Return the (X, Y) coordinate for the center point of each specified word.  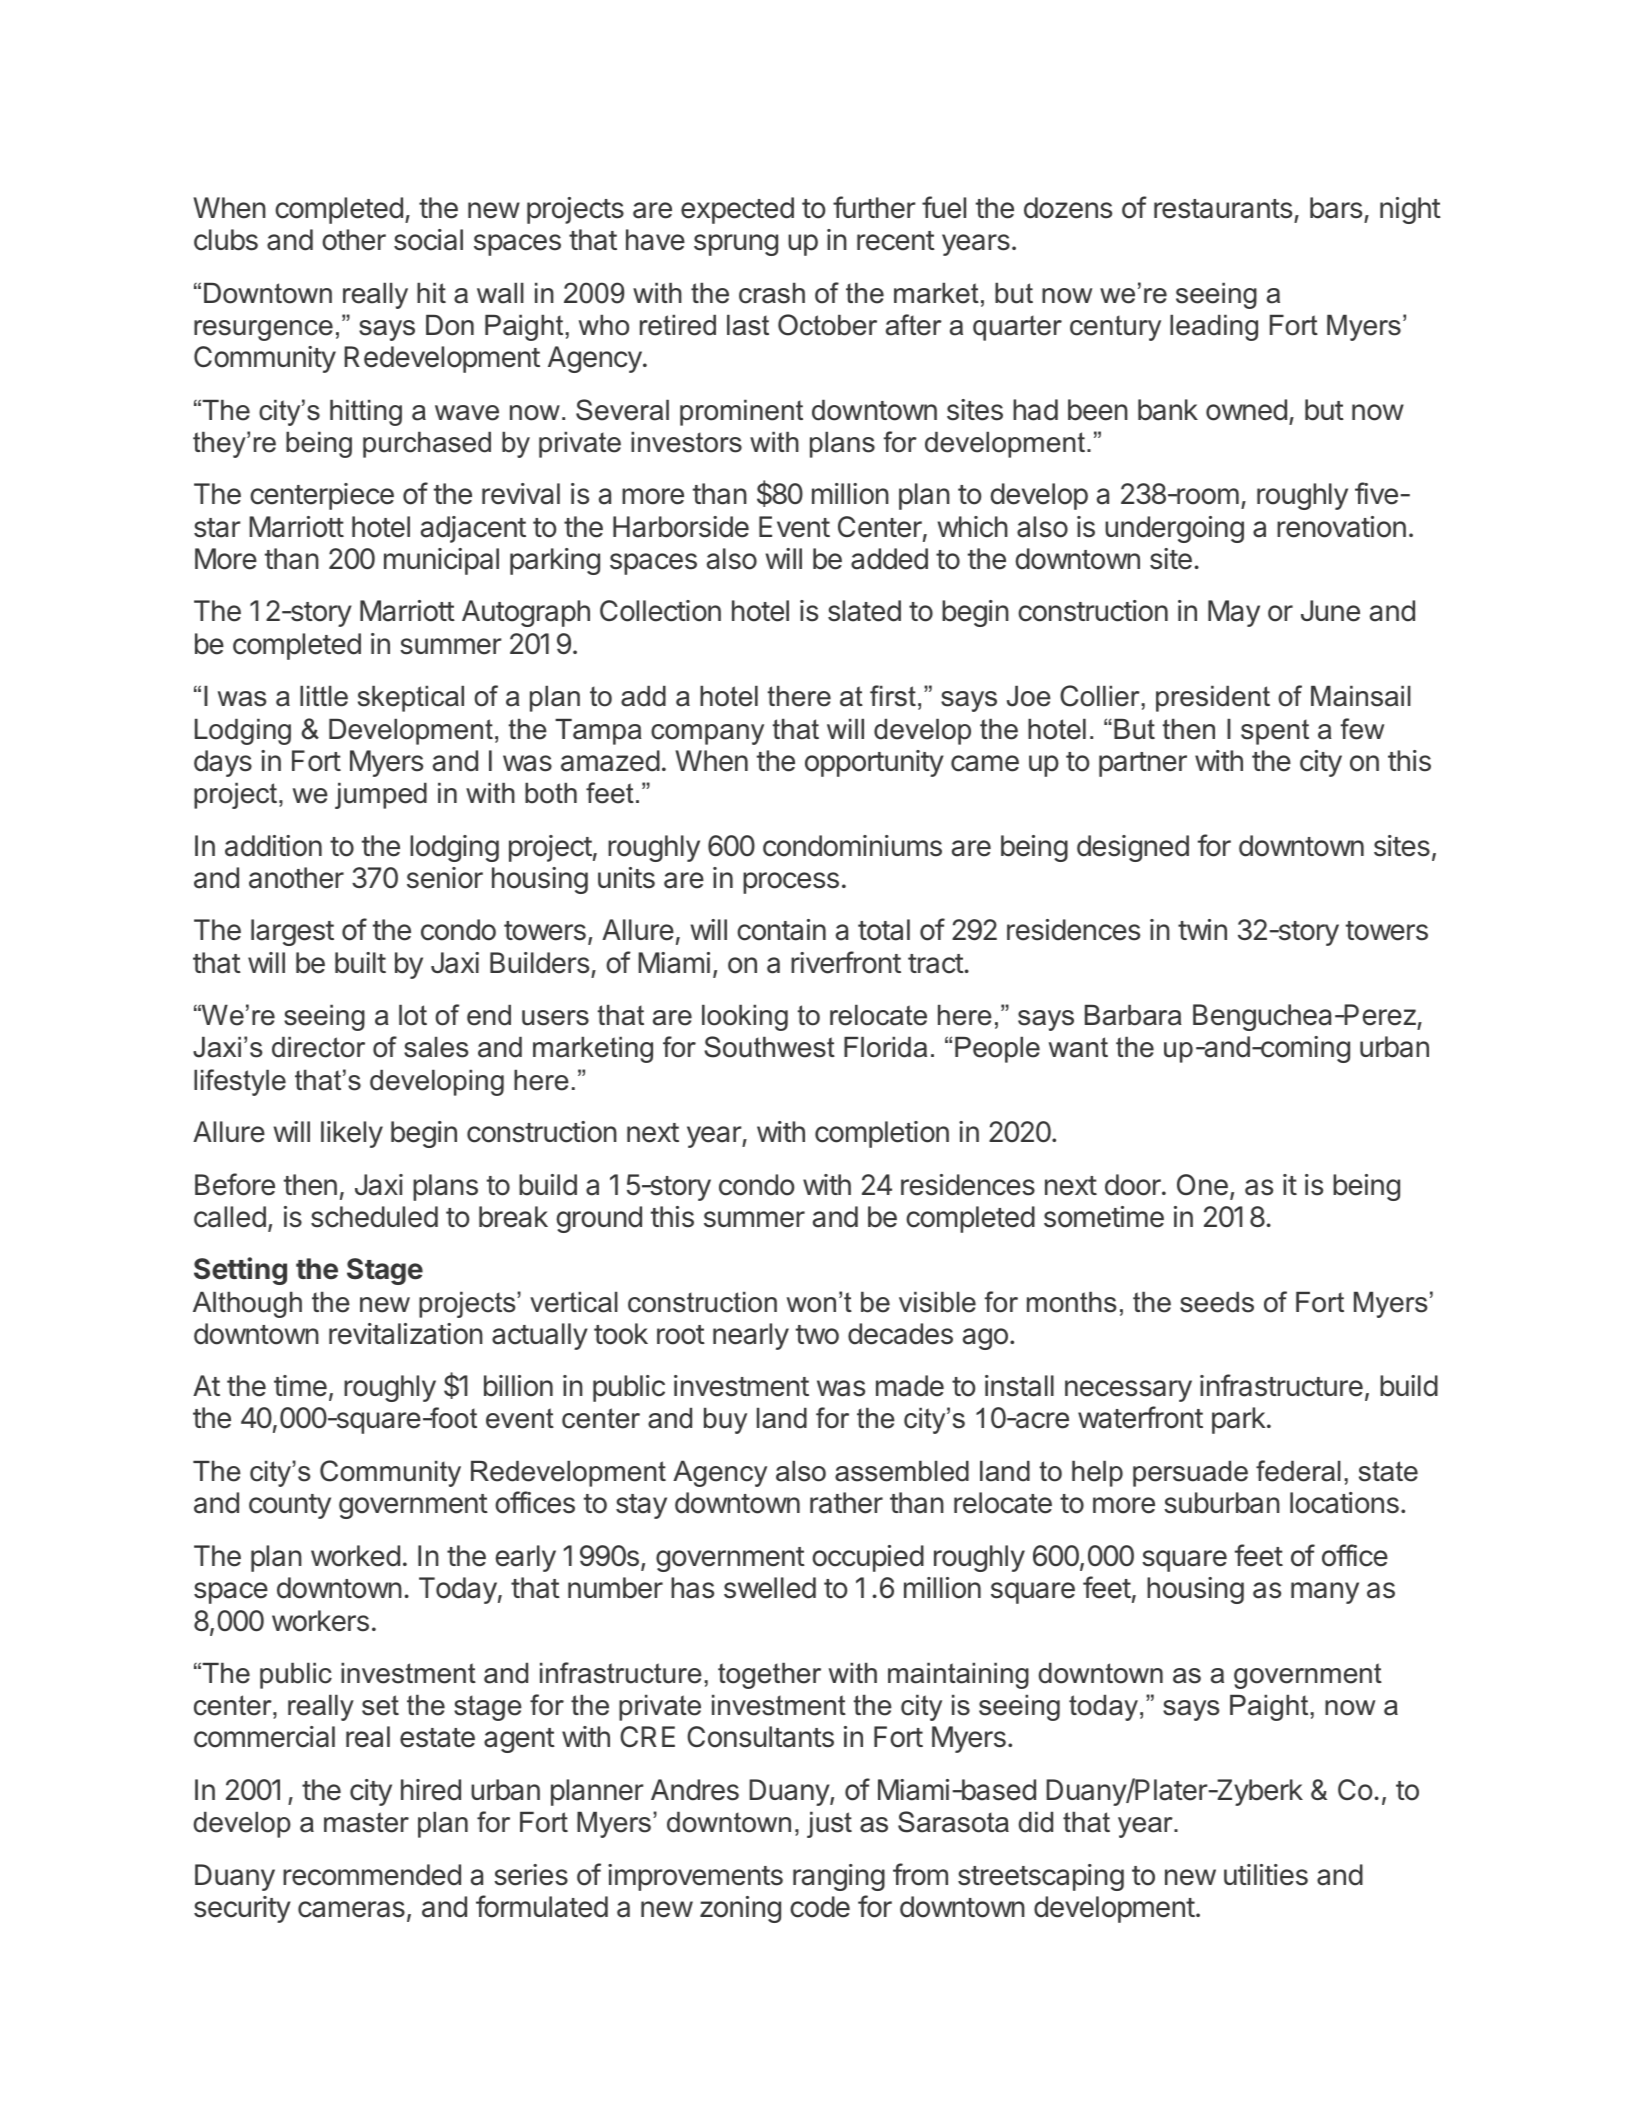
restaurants (1223, 209)
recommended (372, 1875)
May (1234, 613)
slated (864, 611)
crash (772, 293)
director (318, 1047)
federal (1298, 1471)
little (324, 696)
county (290, 1506)
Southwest (769, 1047)
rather (846, 1503)
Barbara (1133, 1015)
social (428, 240)
